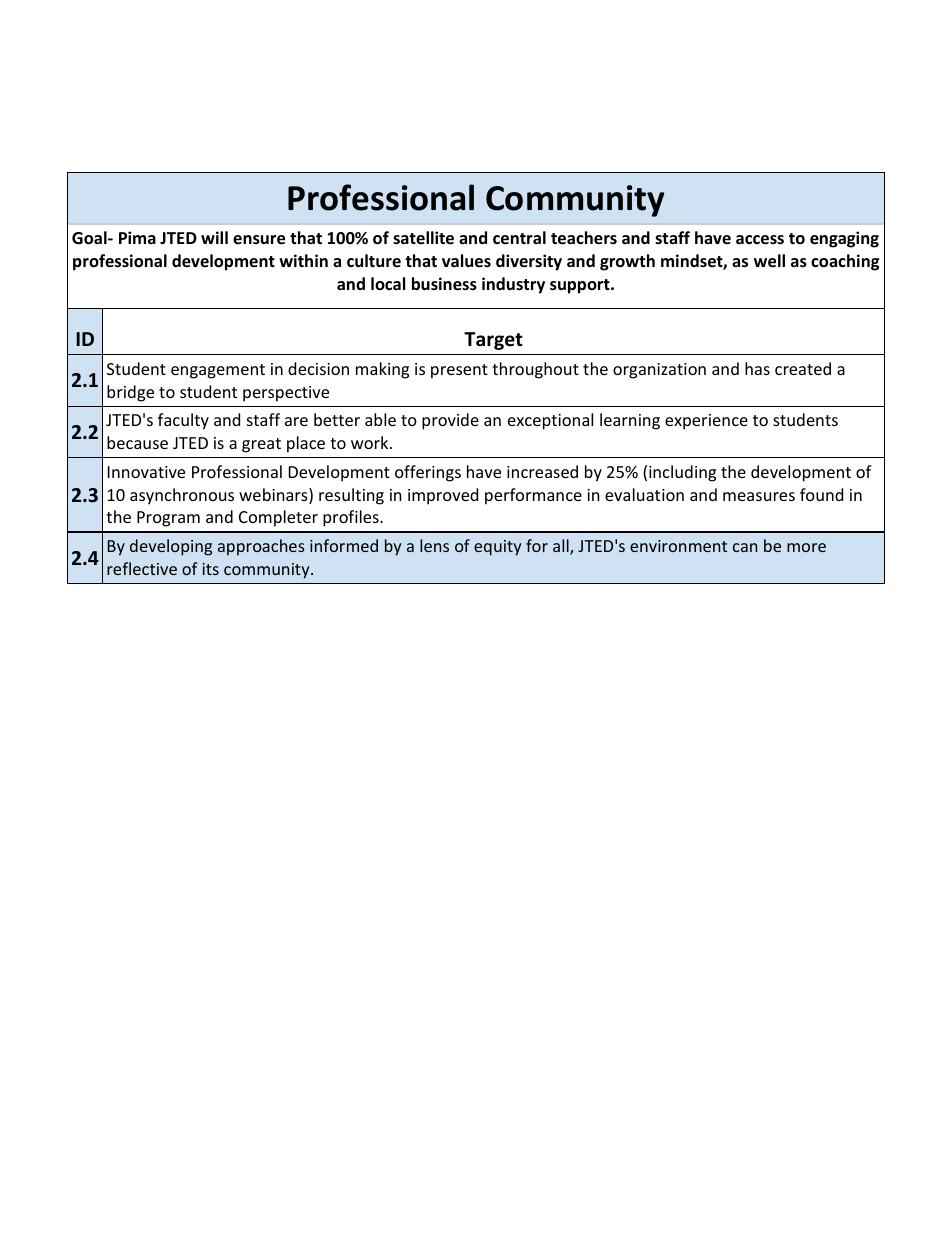 The width and height of the image is (952, 1233). Describe the element at coordinates (261, 445) in the image. I see `great` at that location.
